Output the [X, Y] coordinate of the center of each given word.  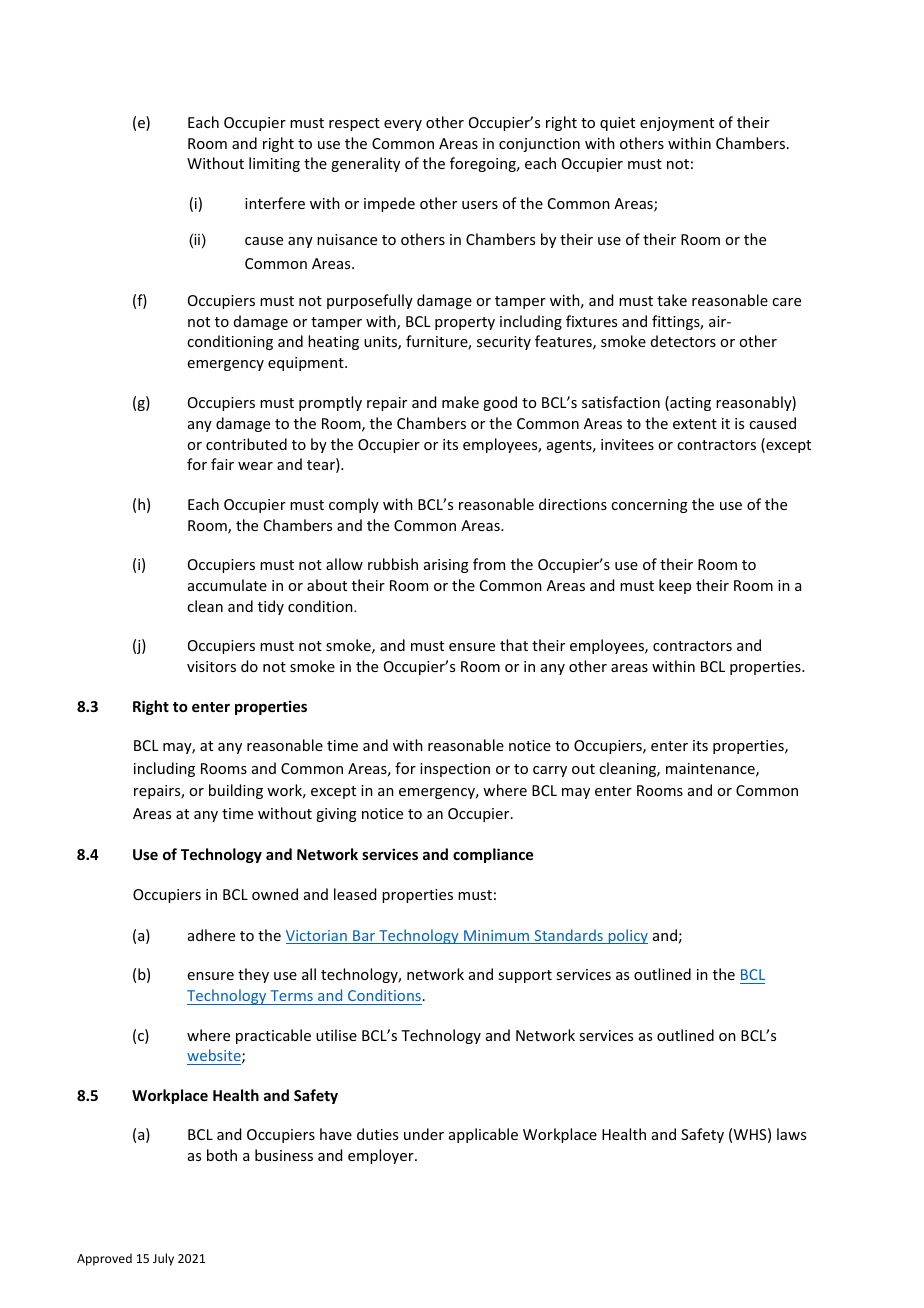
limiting [274, 164]
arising [446, 566]
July [163, 1259]
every [403, 125]
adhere [211, 935]
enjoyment [677, 124]
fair [222, 464]
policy [627, 936]
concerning [649, 506]
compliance [493, 855]
